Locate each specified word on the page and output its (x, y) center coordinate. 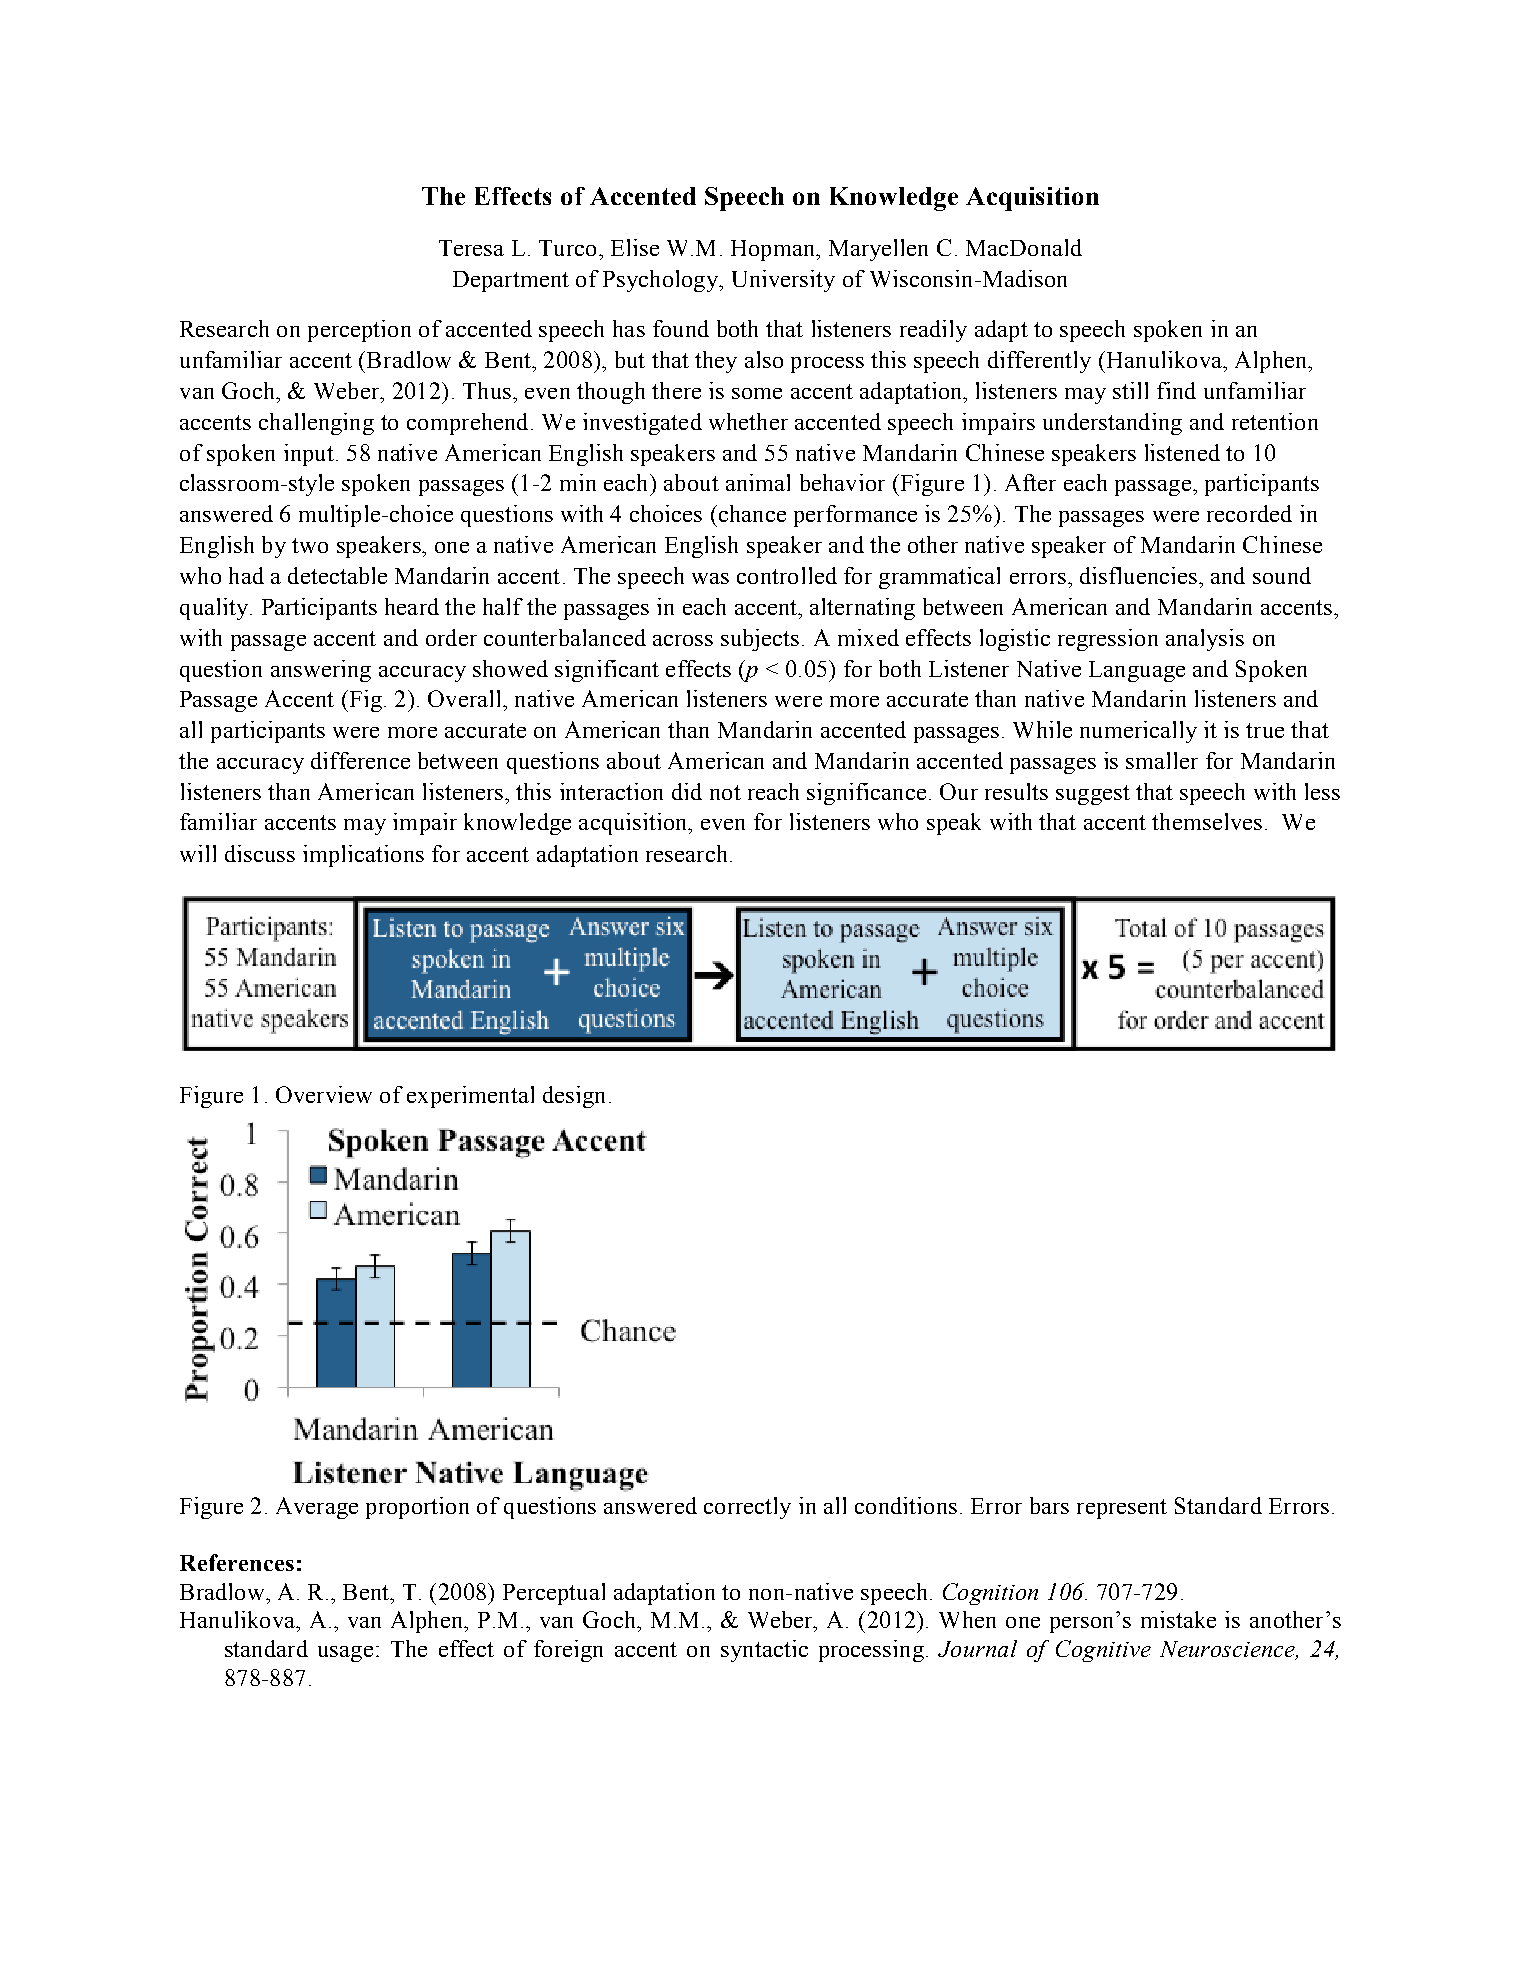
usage (345, 1654)
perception (359, 331)
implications (363, 856)
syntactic (764, 1651)
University (783, 281)
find (1176, 390)
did (687, 791)
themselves (1207, 821)
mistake (1178, 1619)
